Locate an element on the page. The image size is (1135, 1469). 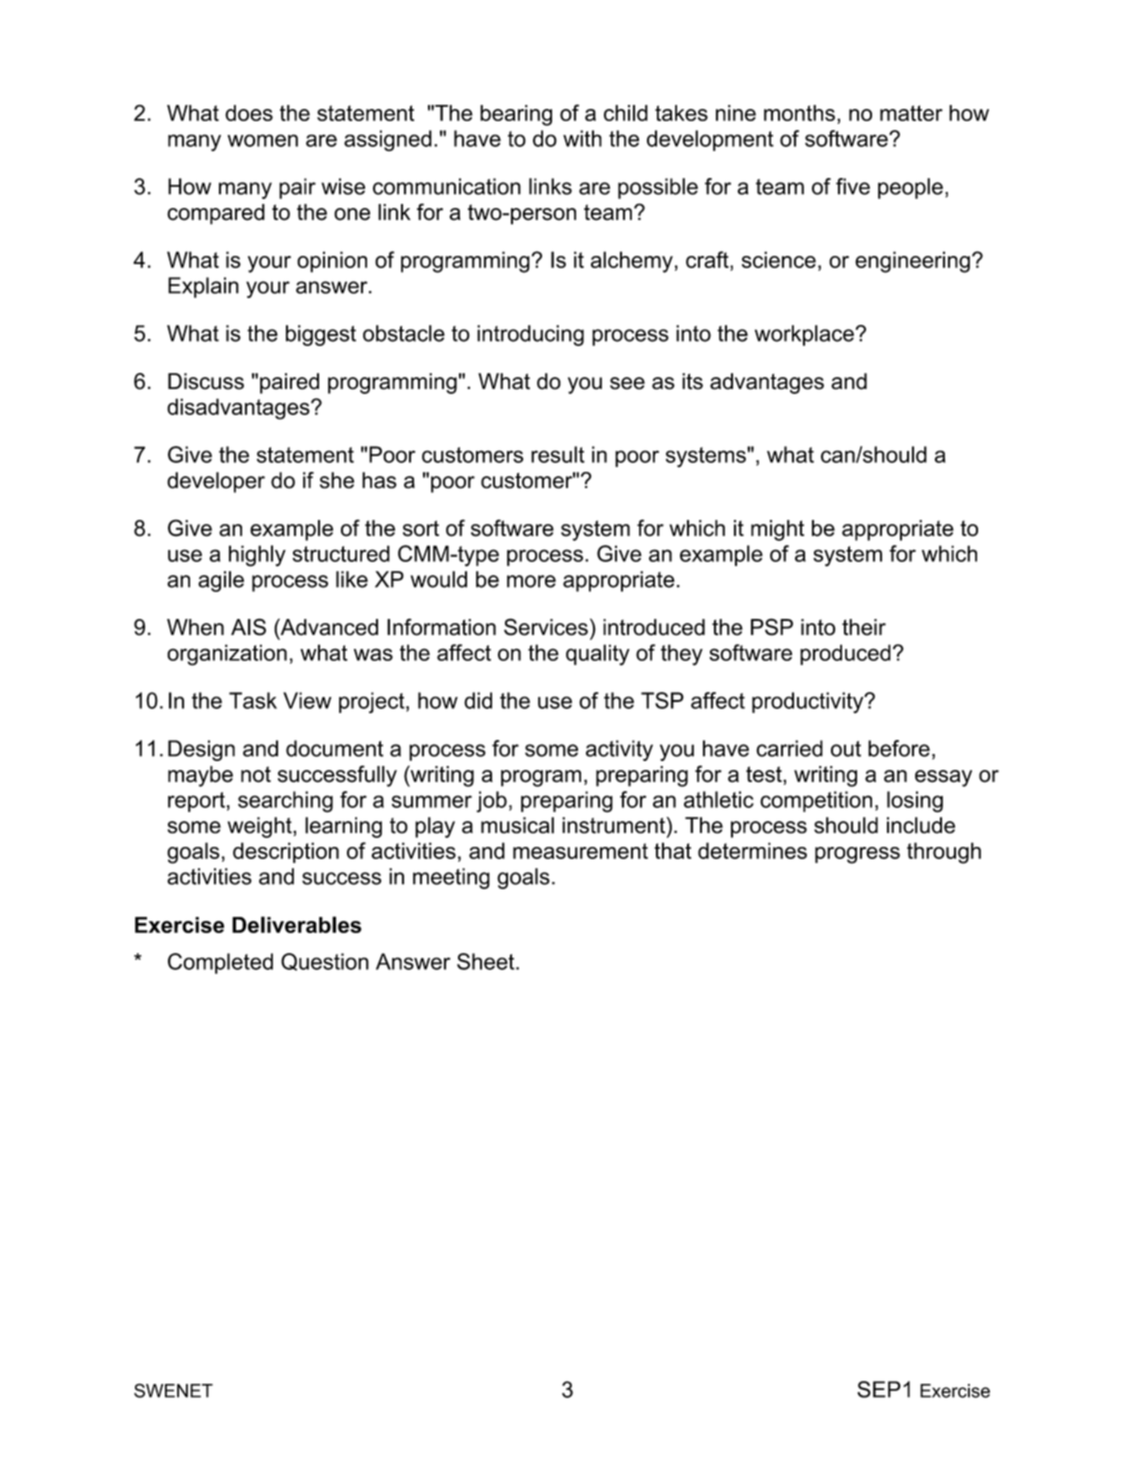
View is located at coordinates (307, 700).
